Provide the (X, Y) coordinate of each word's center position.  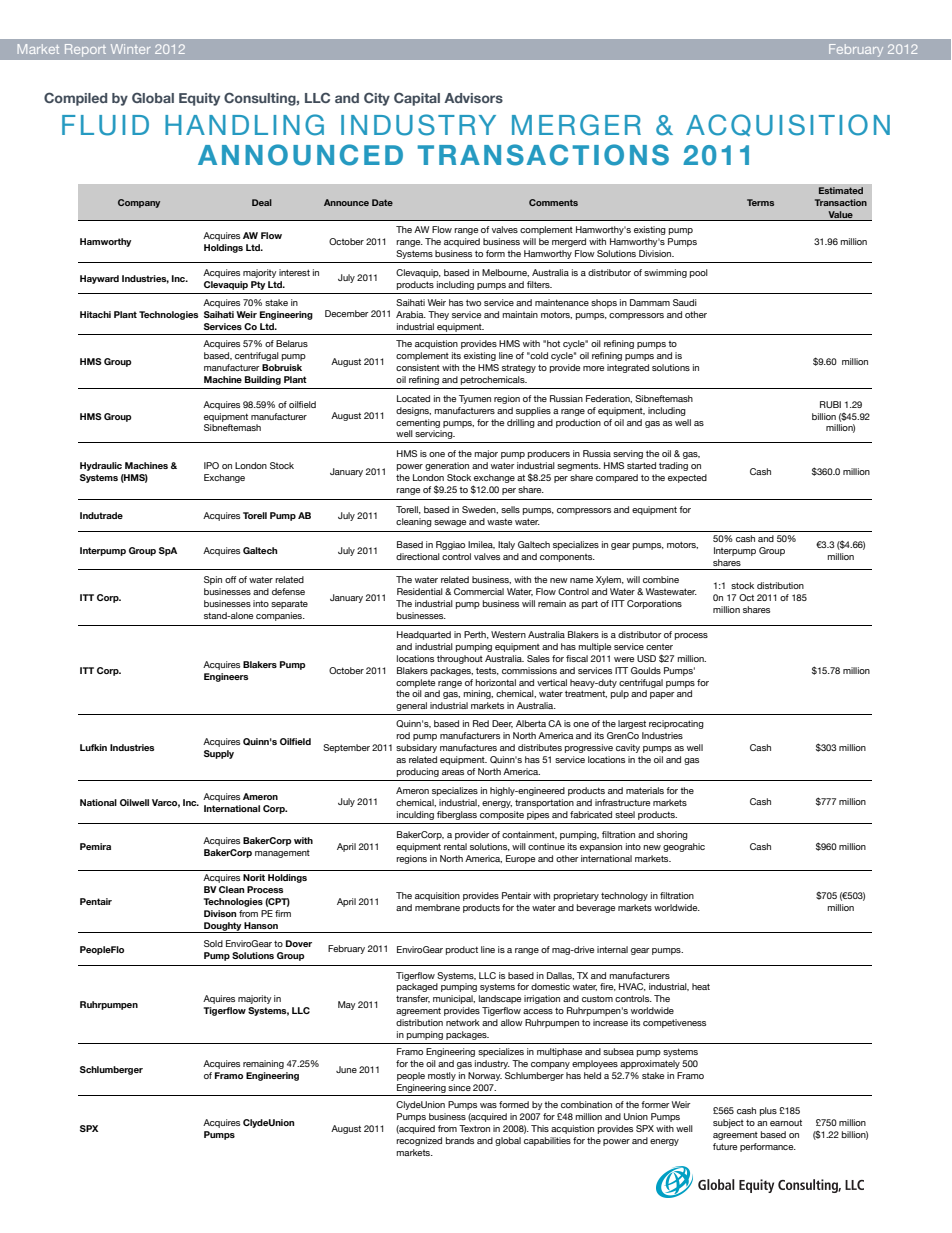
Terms (760, 202)
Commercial (479, 591)
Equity (199, 99)
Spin (213, 580)
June (346, 1069)
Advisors (473, 98)
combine (661, 579)
